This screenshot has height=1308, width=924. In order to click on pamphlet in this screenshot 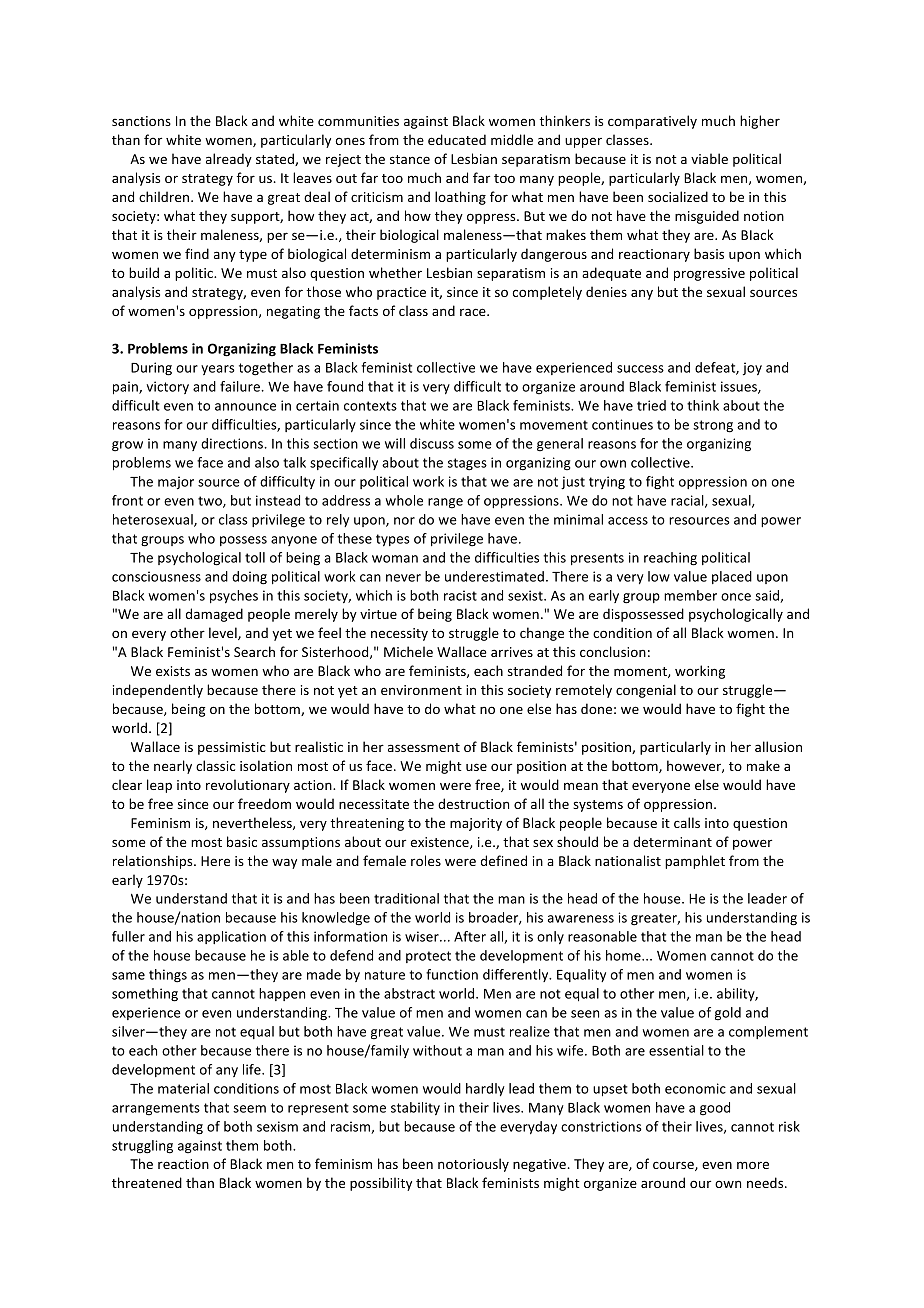, I will do `click(695, 862)`.
